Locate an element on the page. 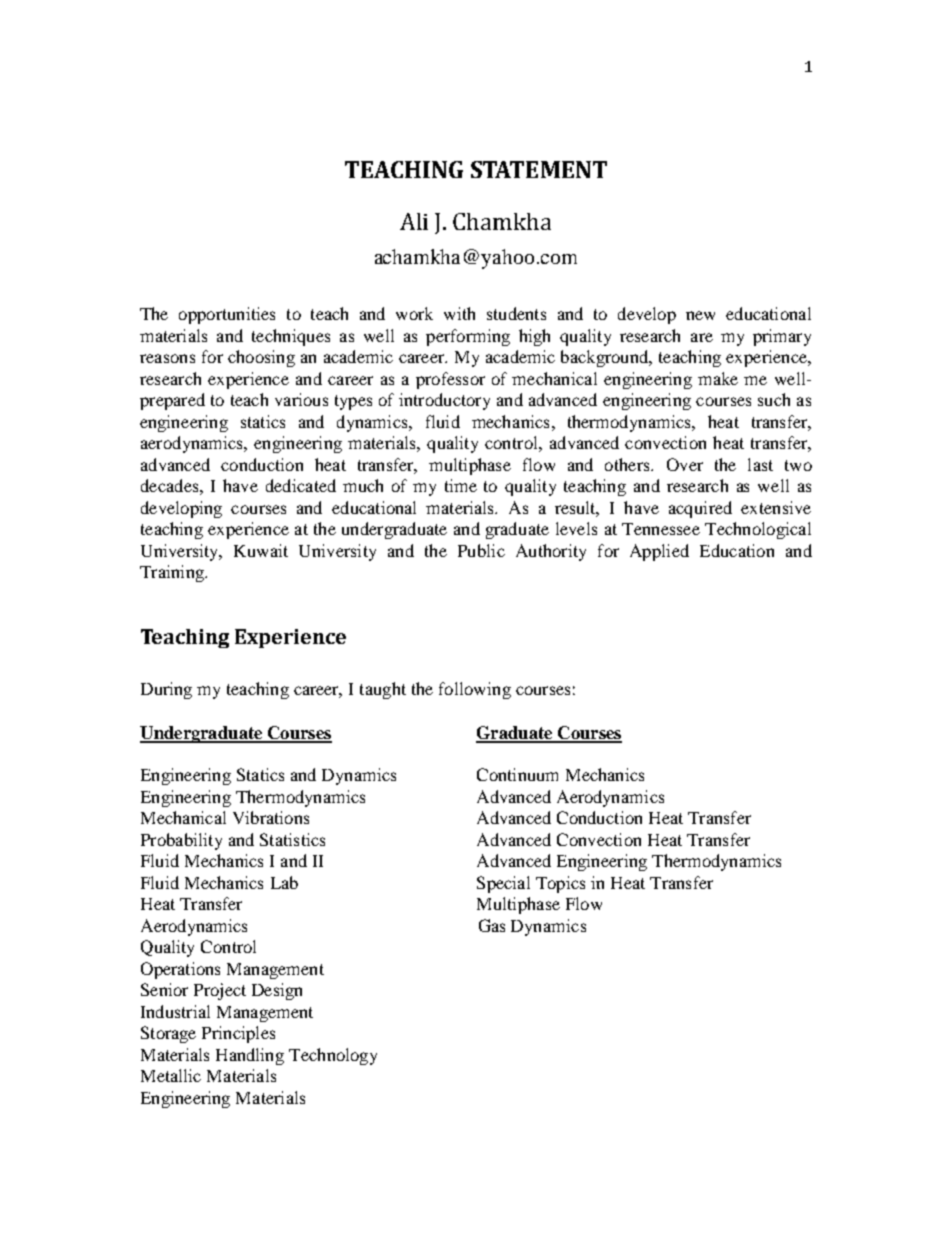 Image resolution: width=952 pixels, height=1233 pixels. Handling is located at coordinates (250, 1056).
